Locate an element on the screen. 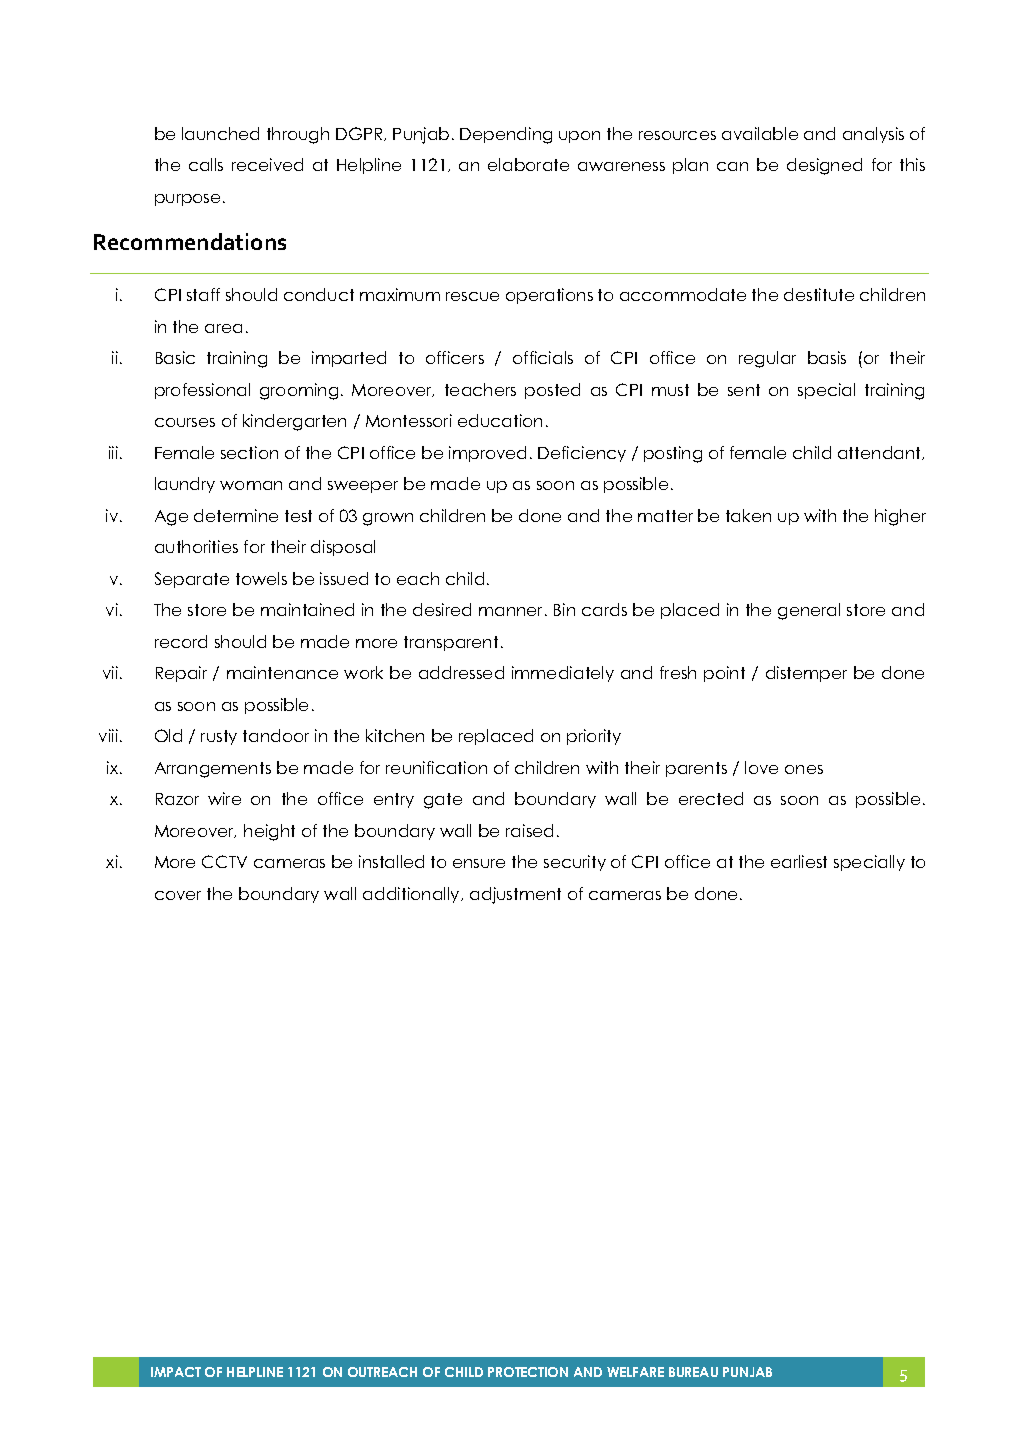  elaborate is located at coordinates (528, 164).
